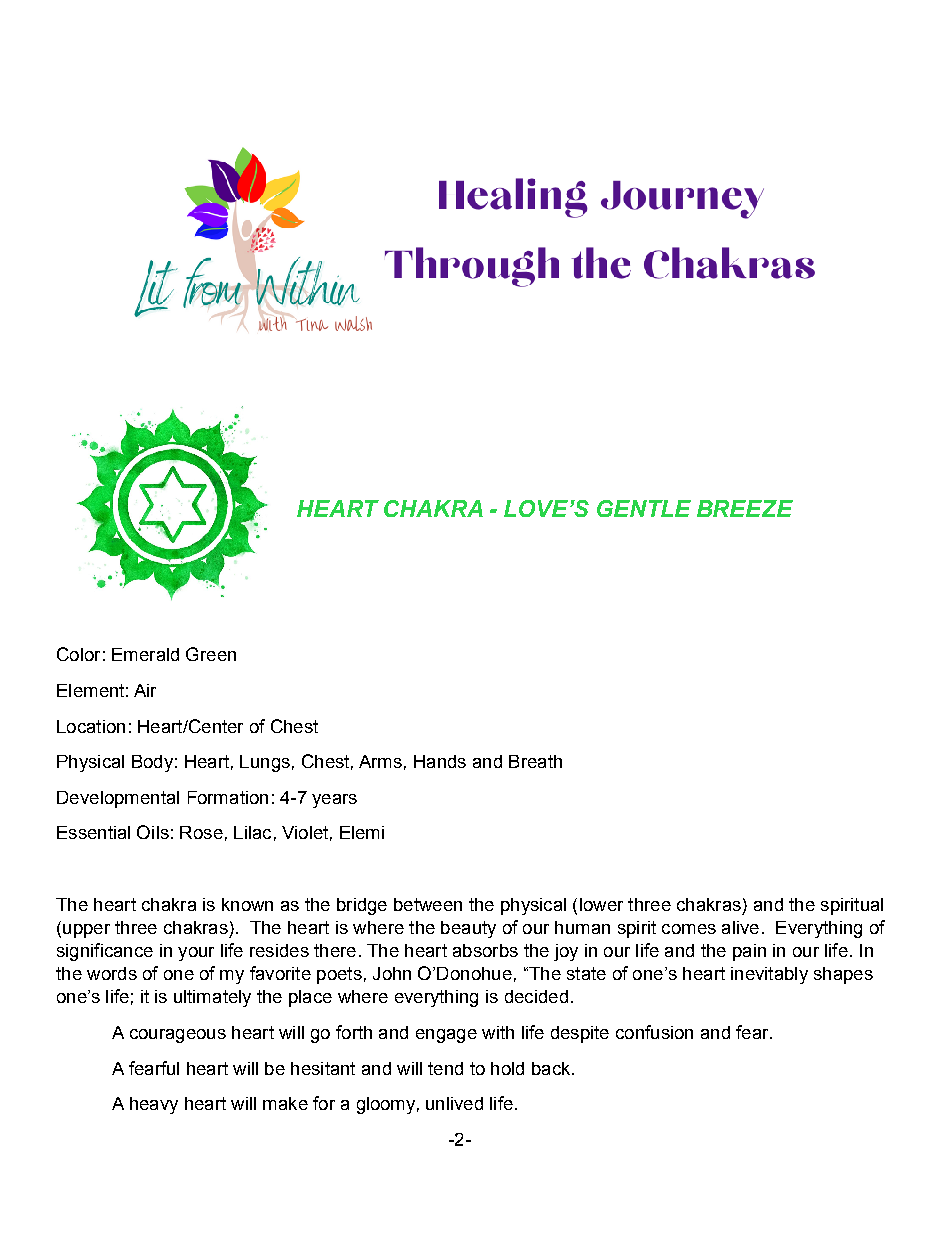 The image size is (952, 1233). What do you see at coordinates (211, 654) in the document?
I see `Green` at bounding box center [211, 654].
